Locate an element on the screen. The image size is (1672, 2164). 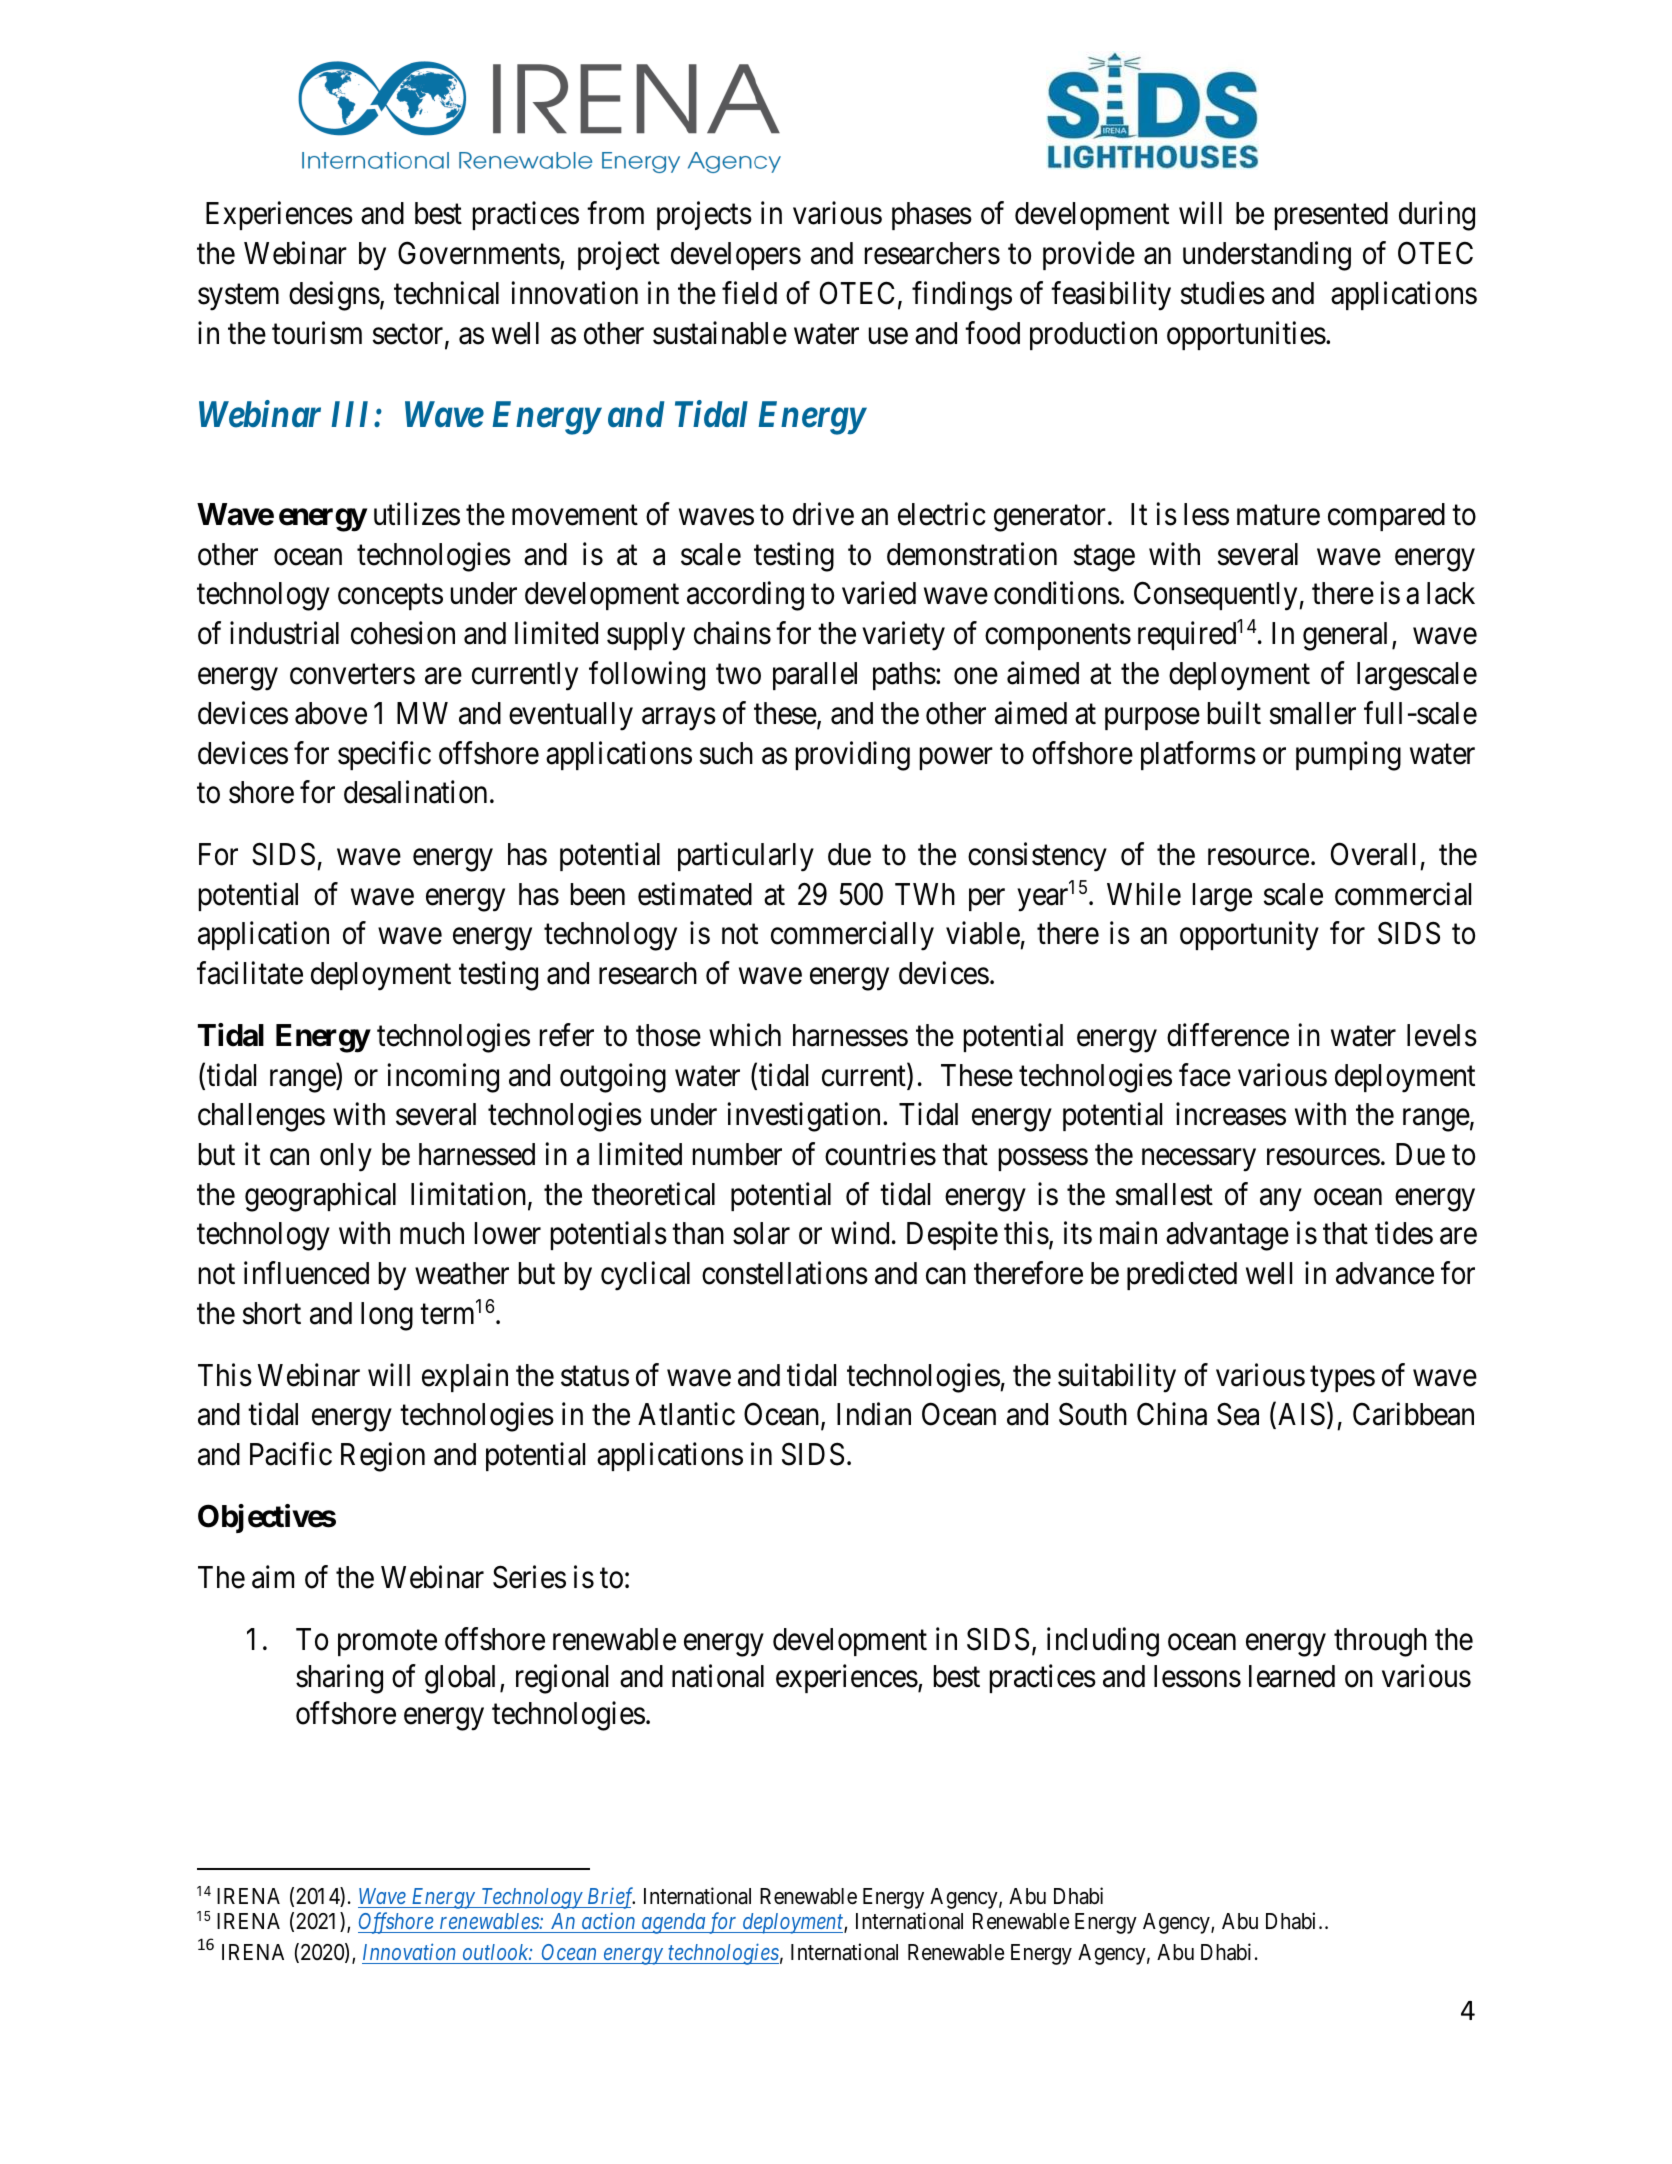
field is located at coordinates (749, 293).
